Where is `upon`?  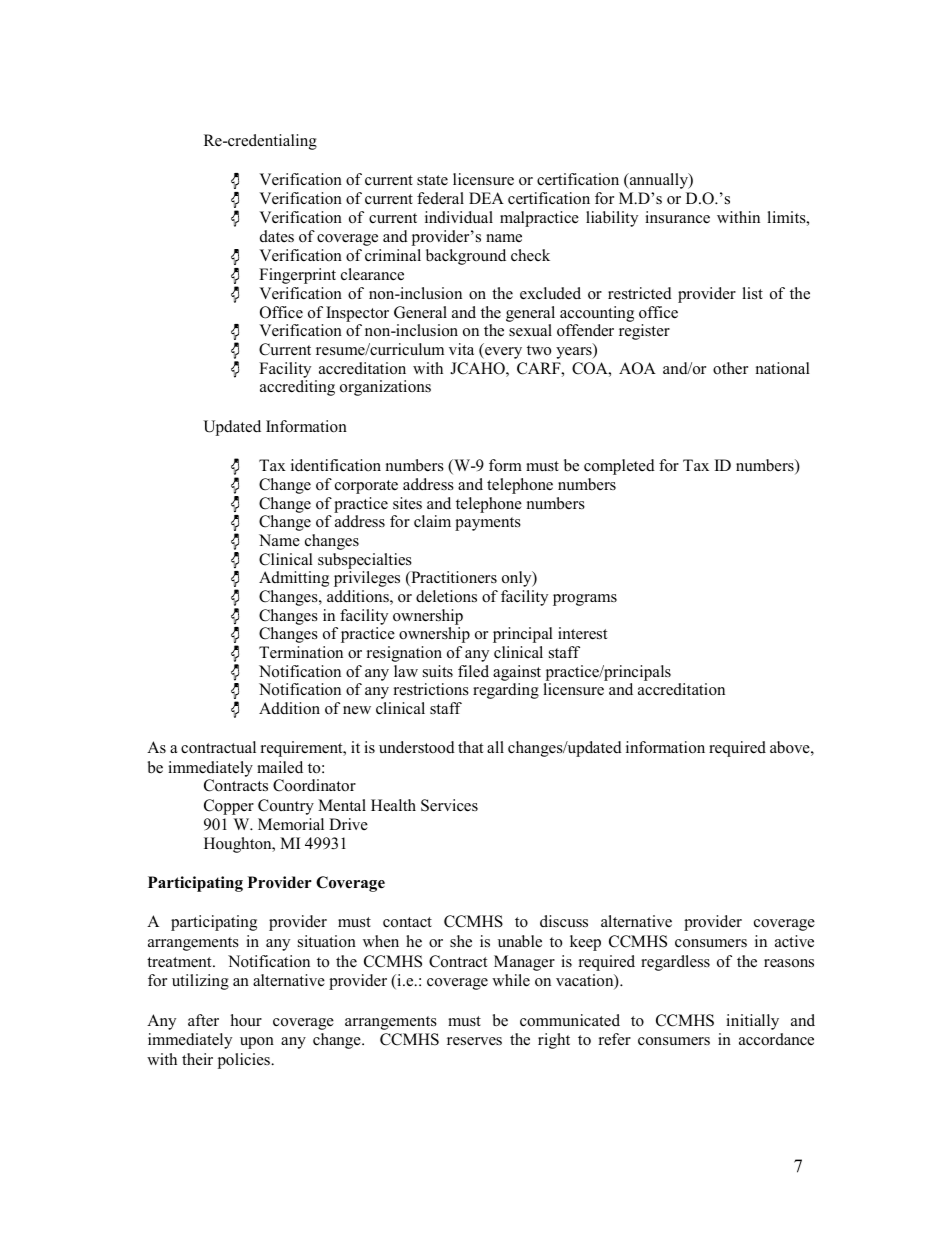 upon is located at coordinates (257, 1043).
